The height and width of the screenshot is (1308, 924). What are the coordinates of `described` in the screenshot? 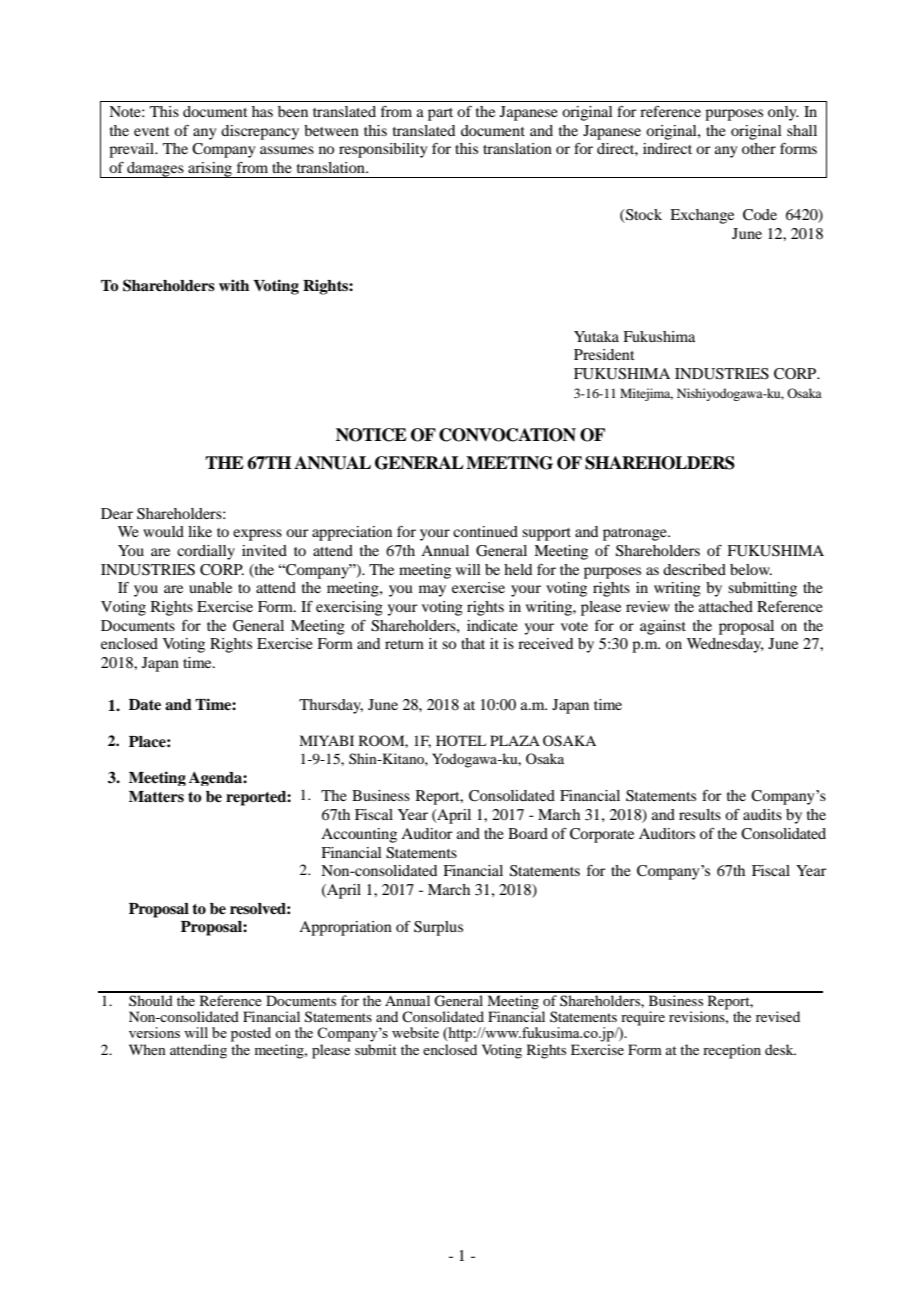 It's located at (694, 569).
